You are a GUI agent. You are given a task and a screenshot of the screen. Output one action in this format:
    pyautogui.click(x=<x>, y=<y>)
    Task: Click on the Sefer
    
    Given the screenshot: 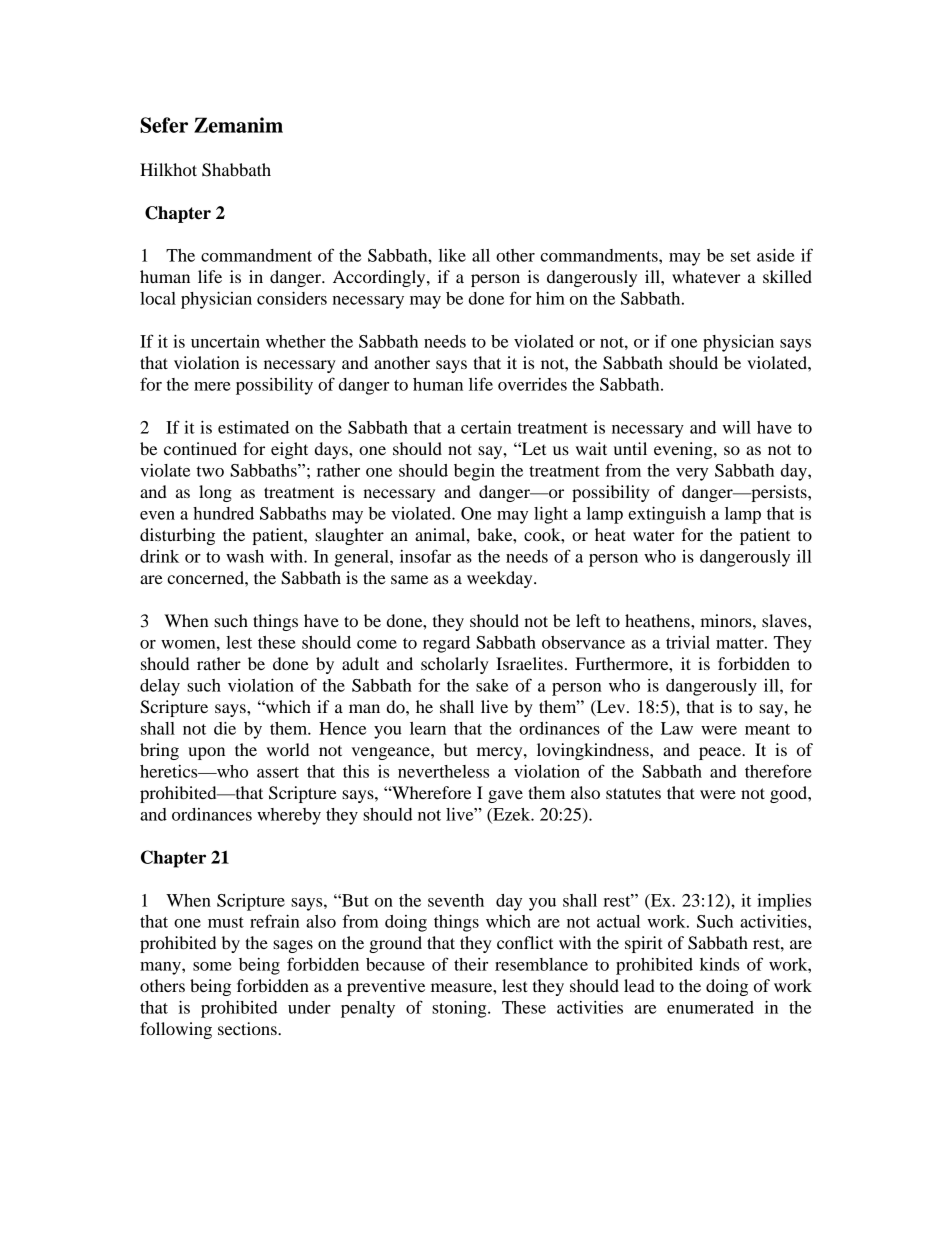 What is the action you would take?
    pyautogui.click(x=164, y=125)
